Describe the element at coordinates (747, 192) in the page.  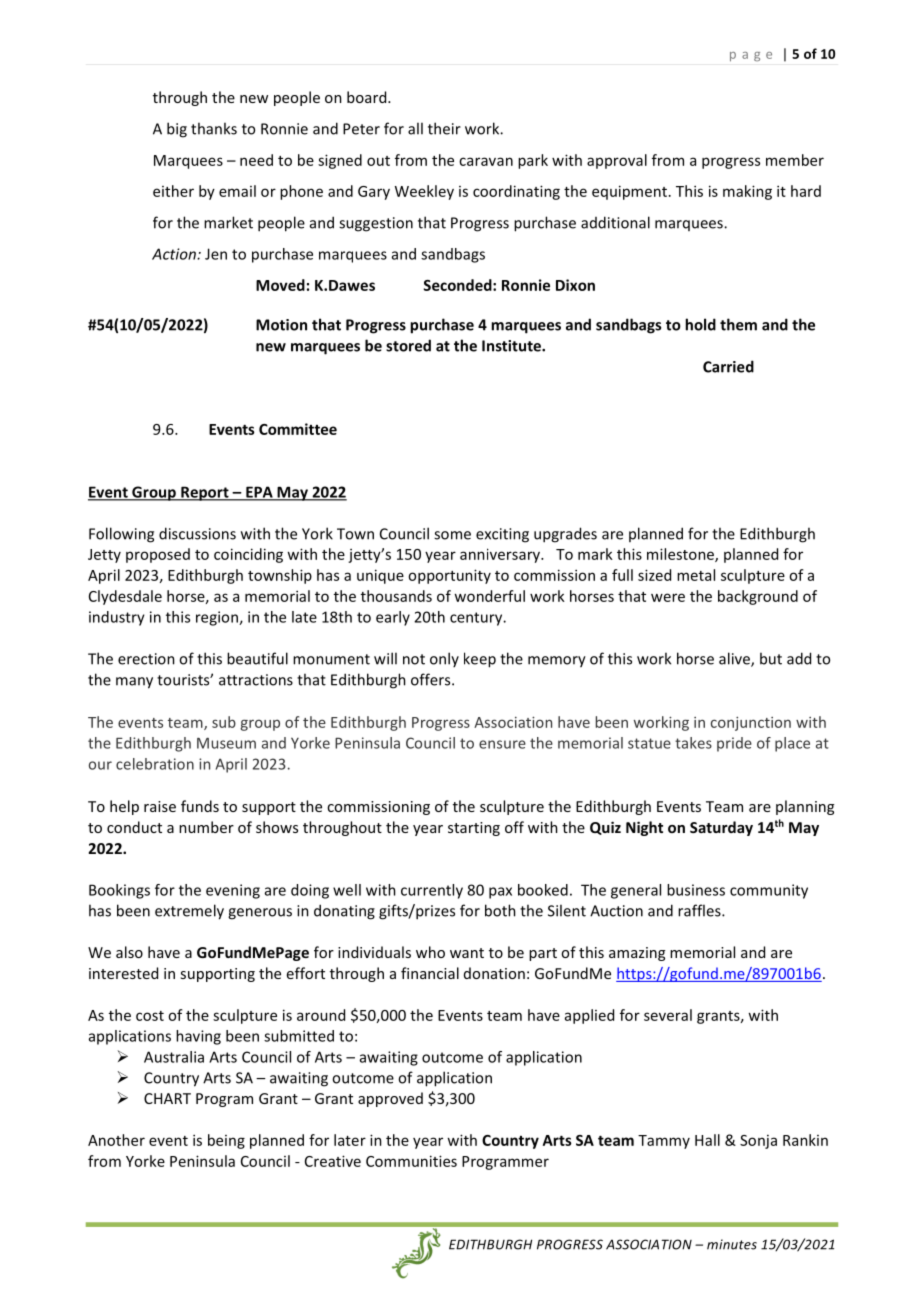
I see `making` at that location.
